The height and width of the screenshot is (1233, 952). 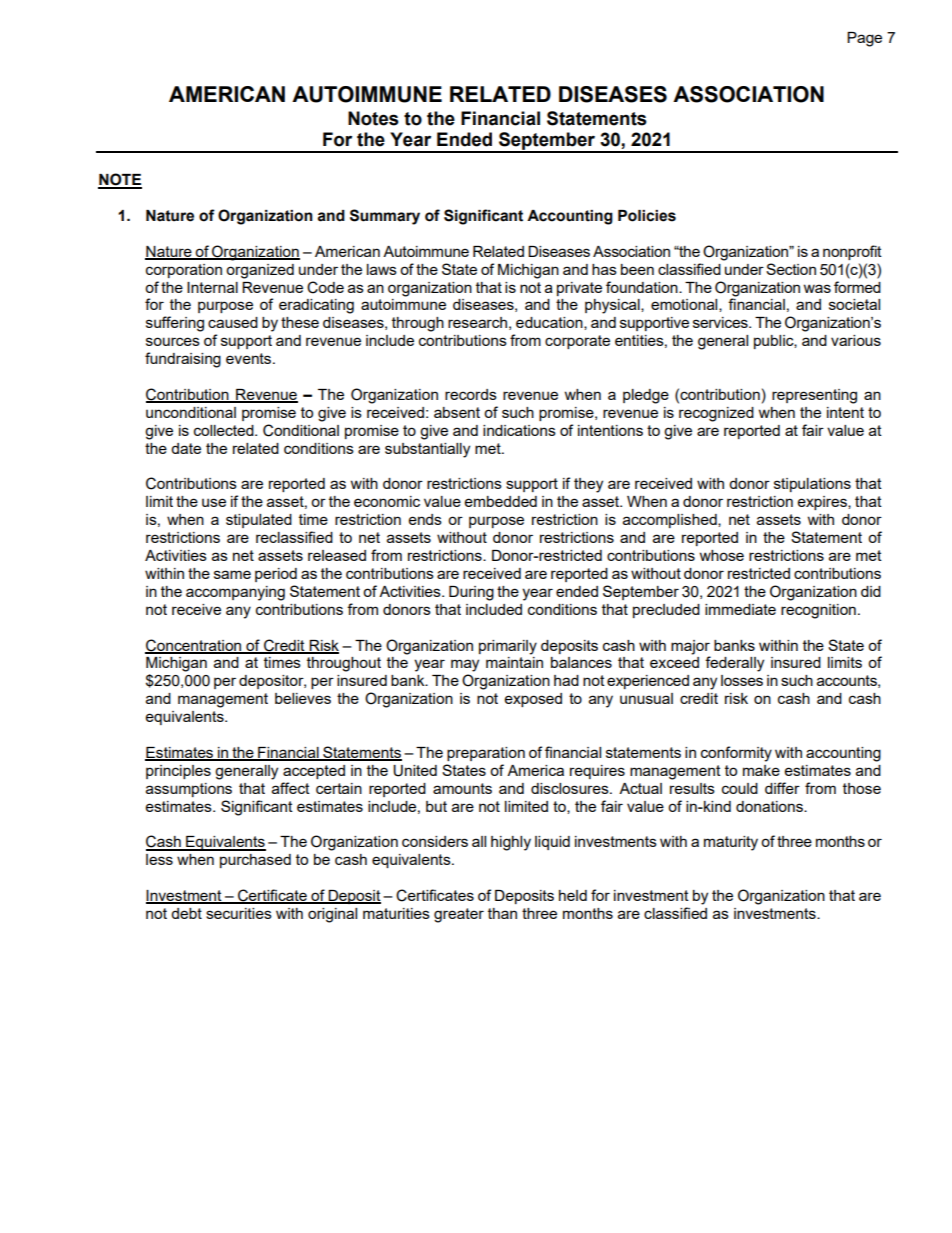 What do you see at coordinates (533, 700) in the screenshot?
I see `exposed` at bounding box center [533, 700].
